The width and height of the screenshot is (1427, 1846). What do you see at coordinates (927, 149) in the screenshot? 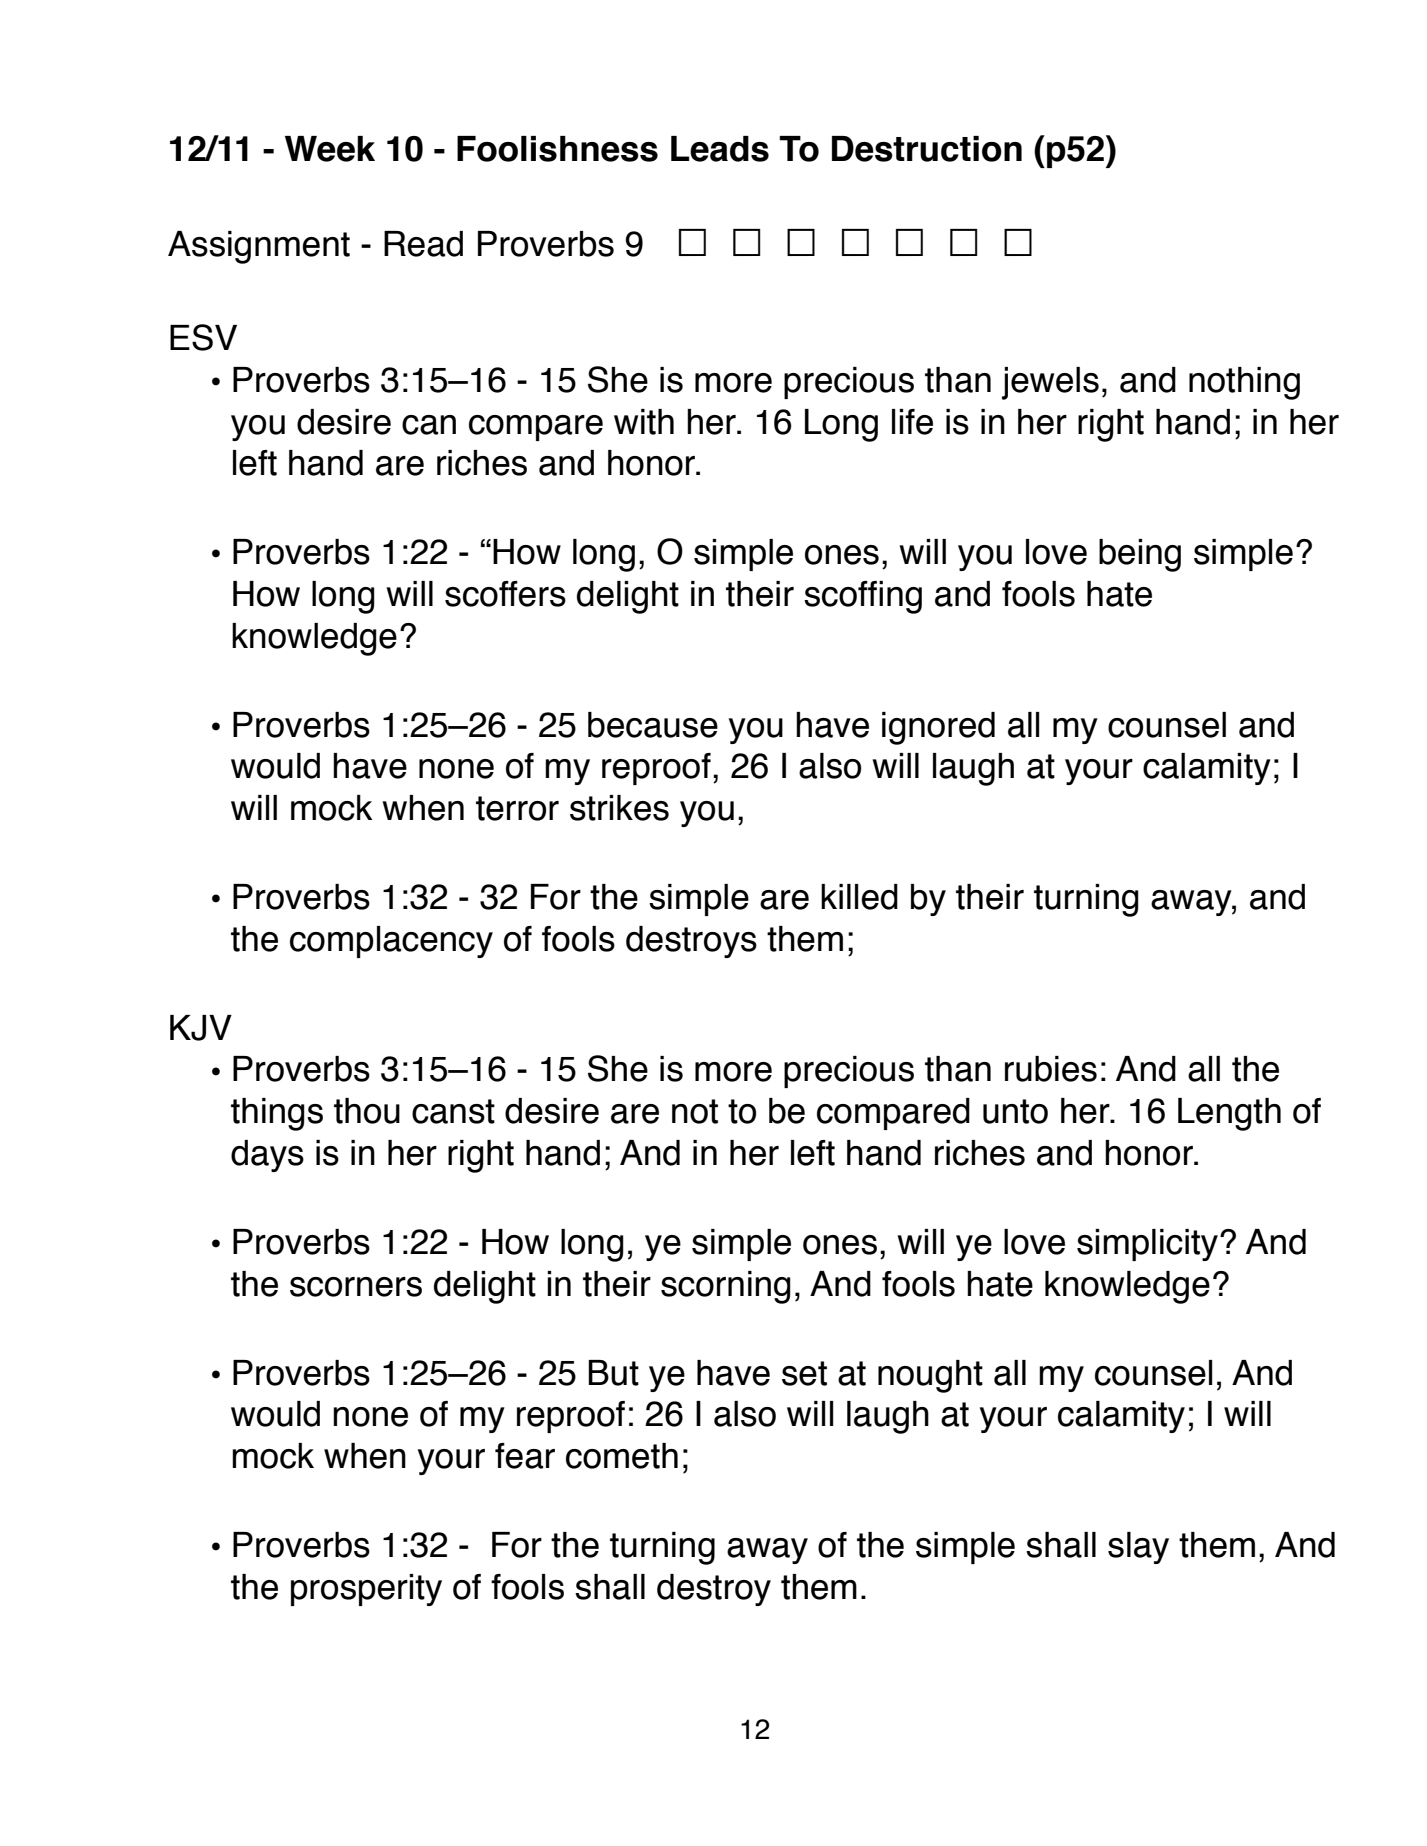
I see `Destruction` at bounding box center [927, 149].
